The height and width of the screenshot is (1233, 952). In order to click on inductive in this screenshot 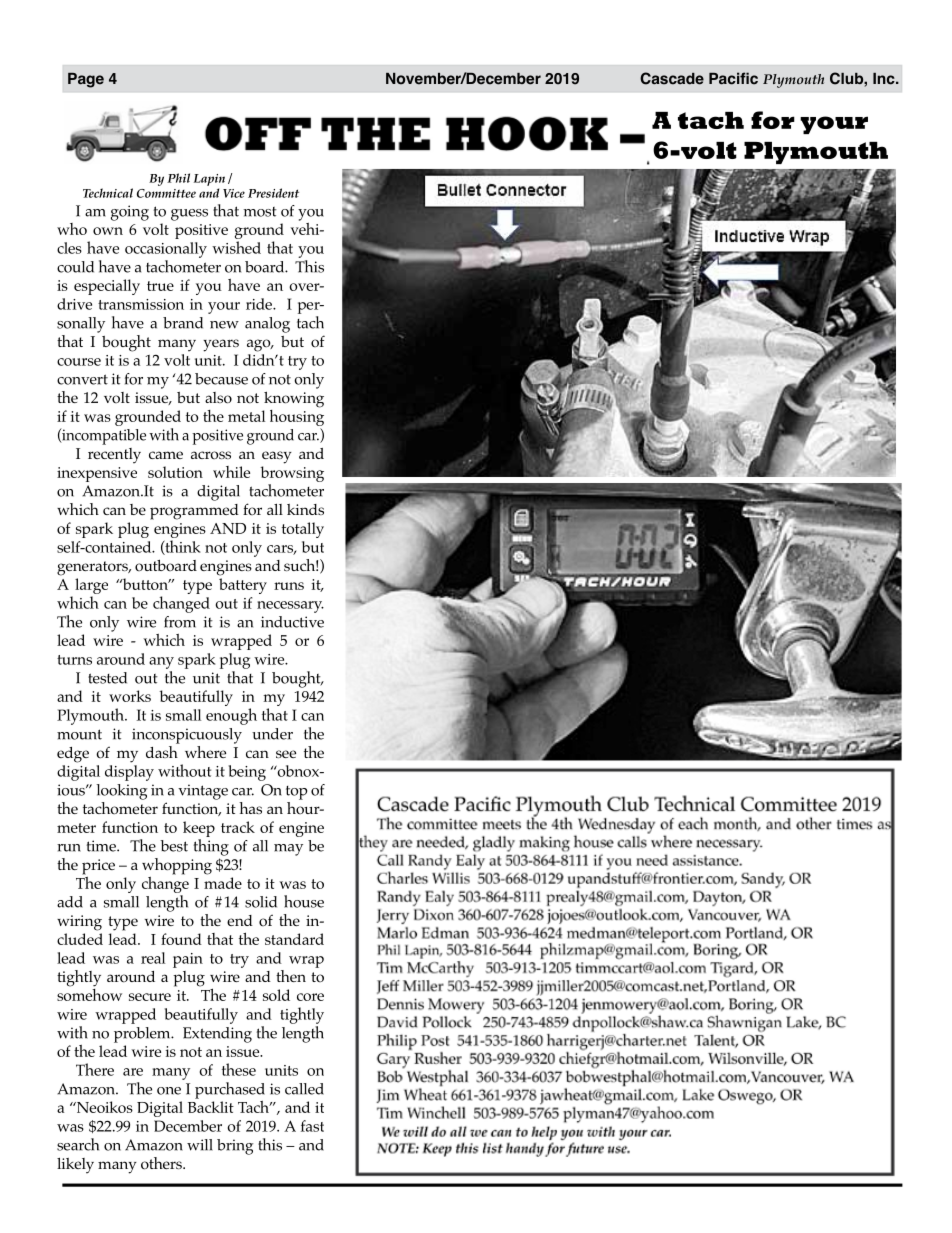, I will do `click(292, 622)`.
